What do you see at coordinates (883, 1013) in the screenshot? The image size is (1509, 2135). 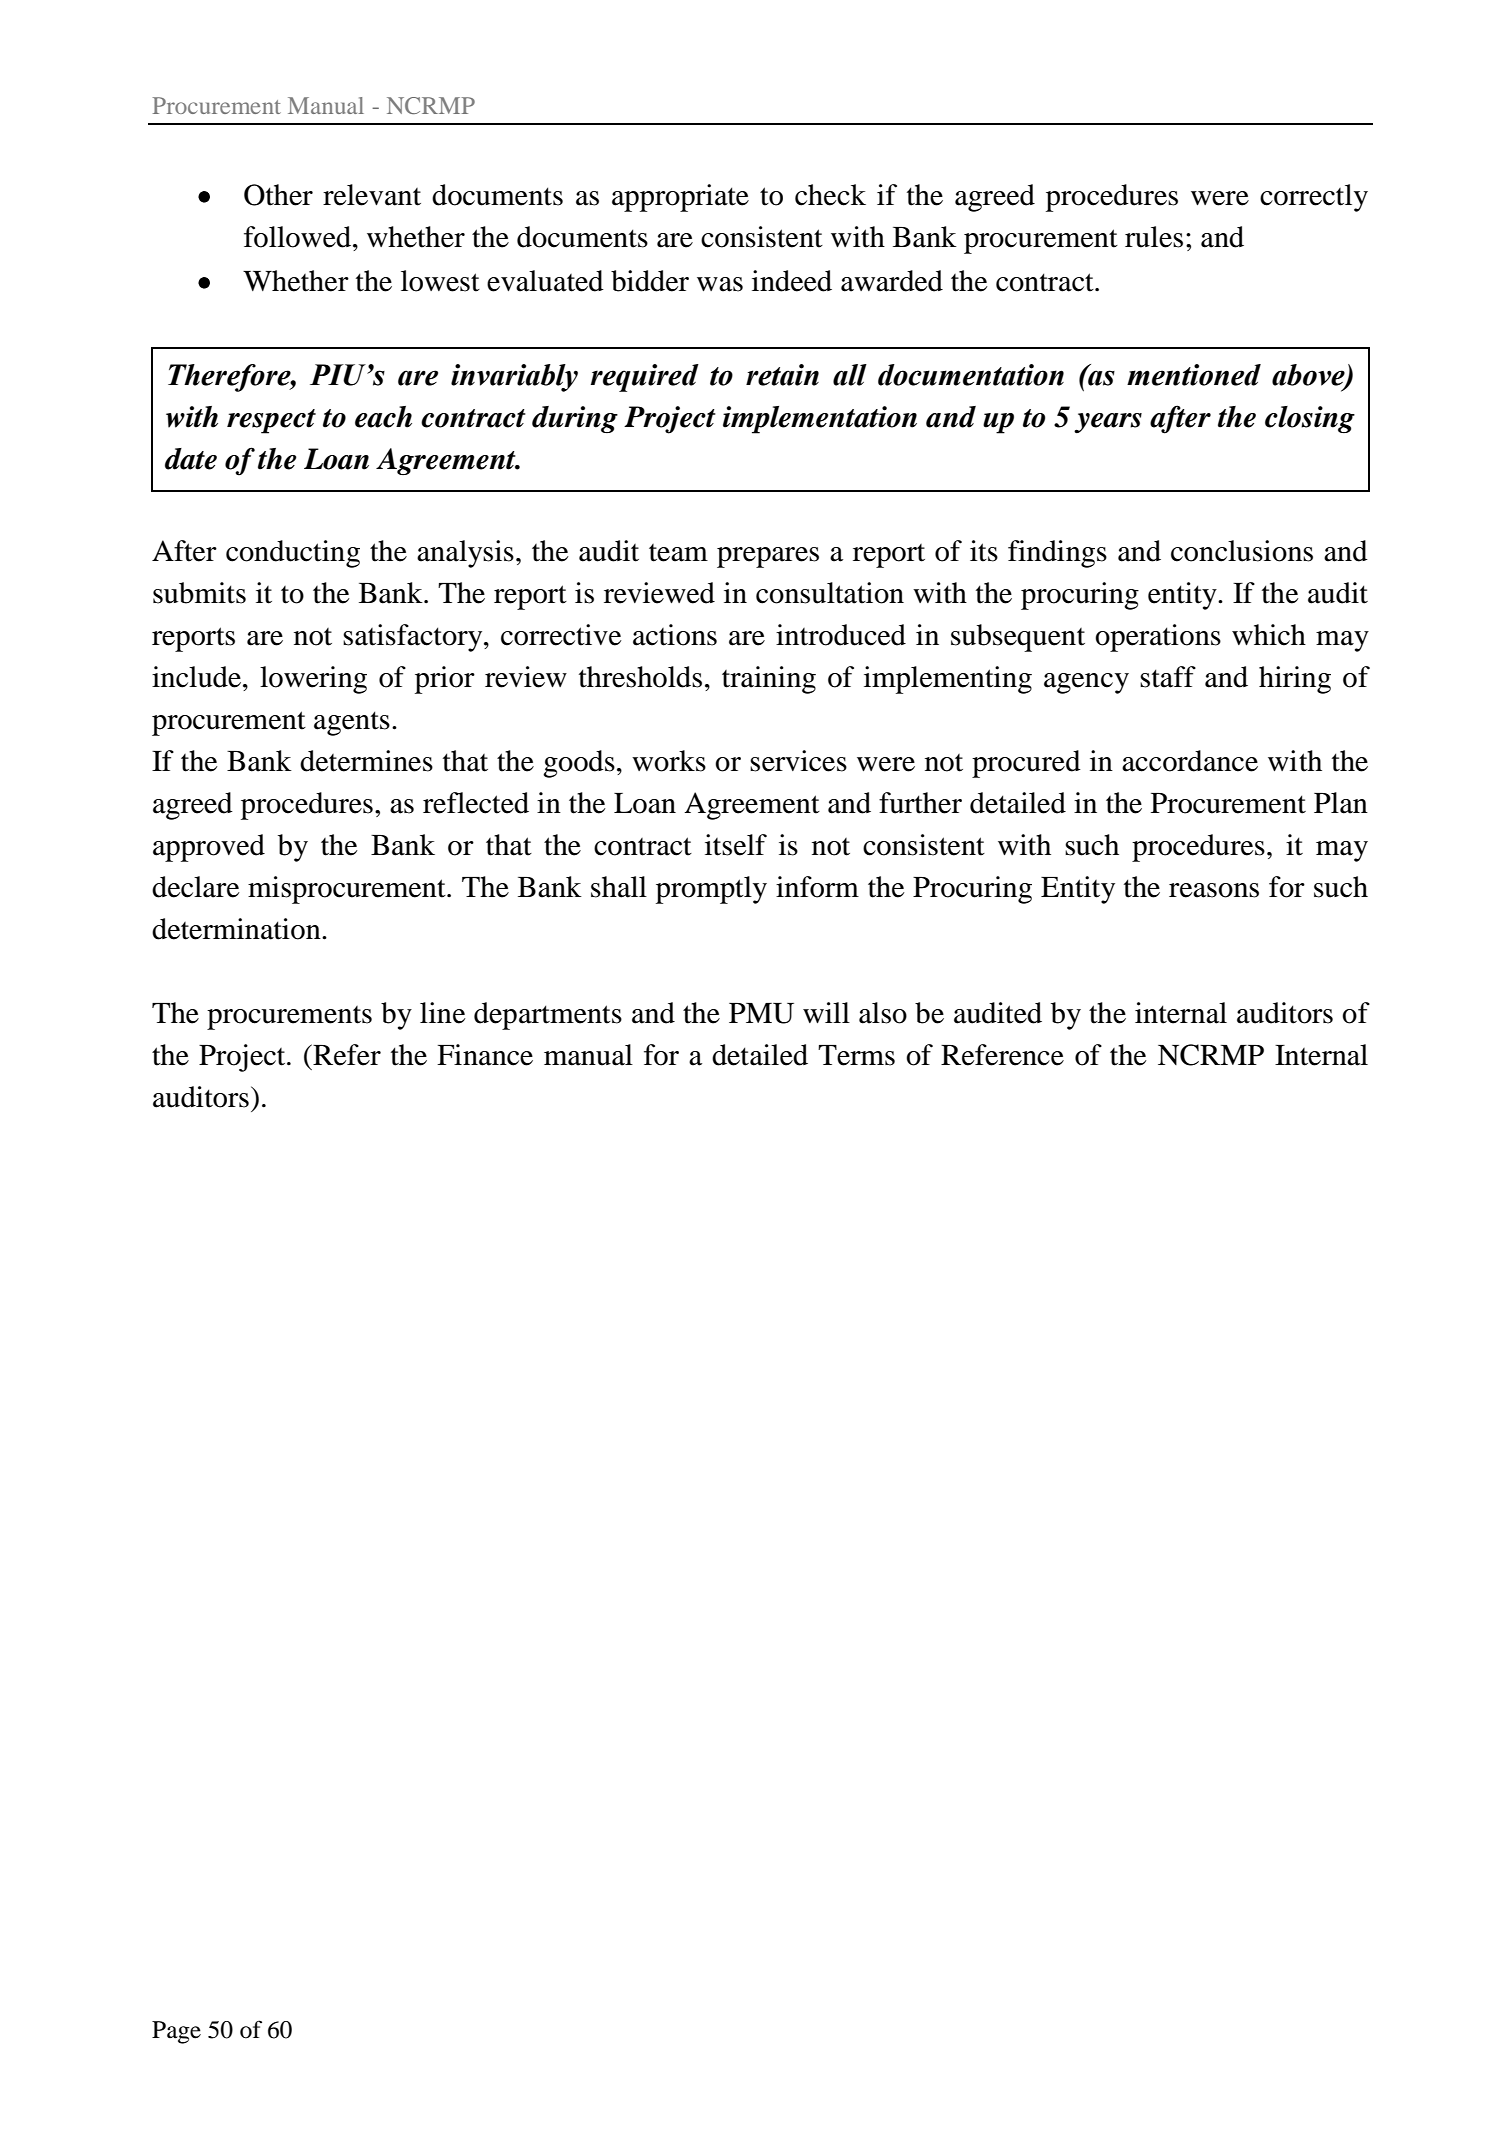 I see `also` at bounding box center [883, 1013].
